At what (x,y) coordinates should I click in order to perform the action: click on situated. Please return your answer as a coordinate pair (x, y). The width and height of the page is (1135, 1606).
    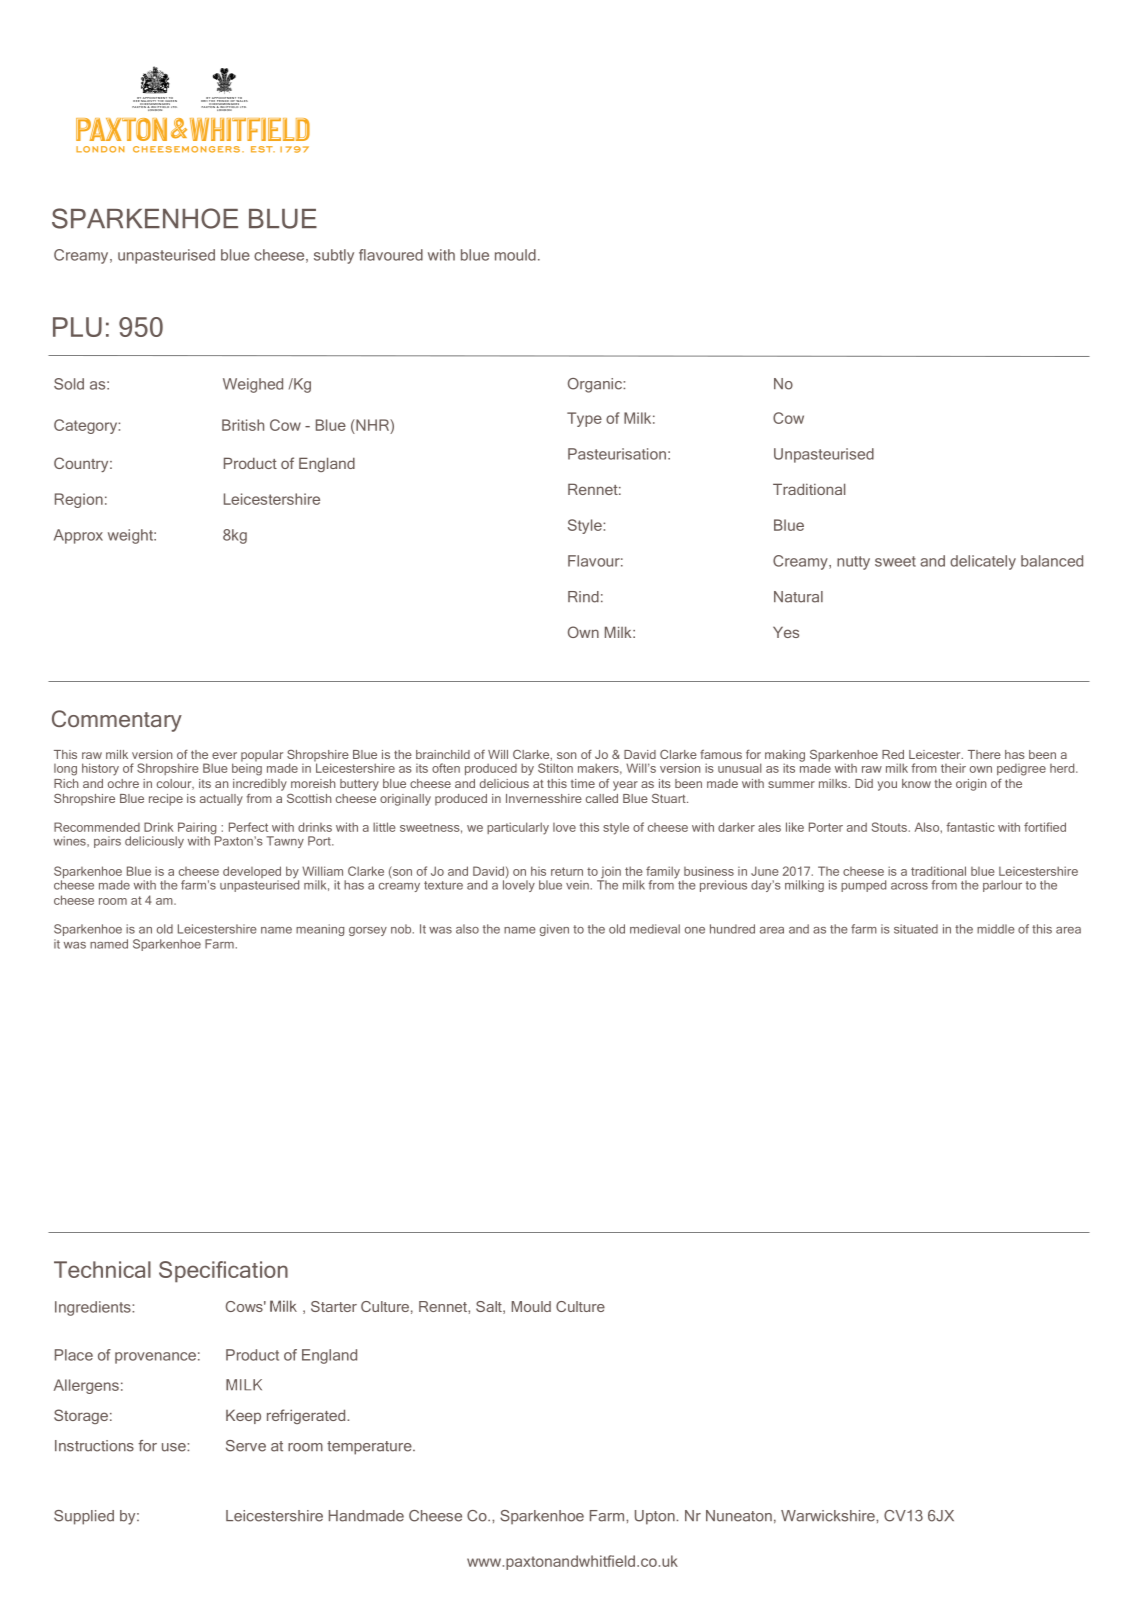
    Looking at the image, I should click on (916, 929).
